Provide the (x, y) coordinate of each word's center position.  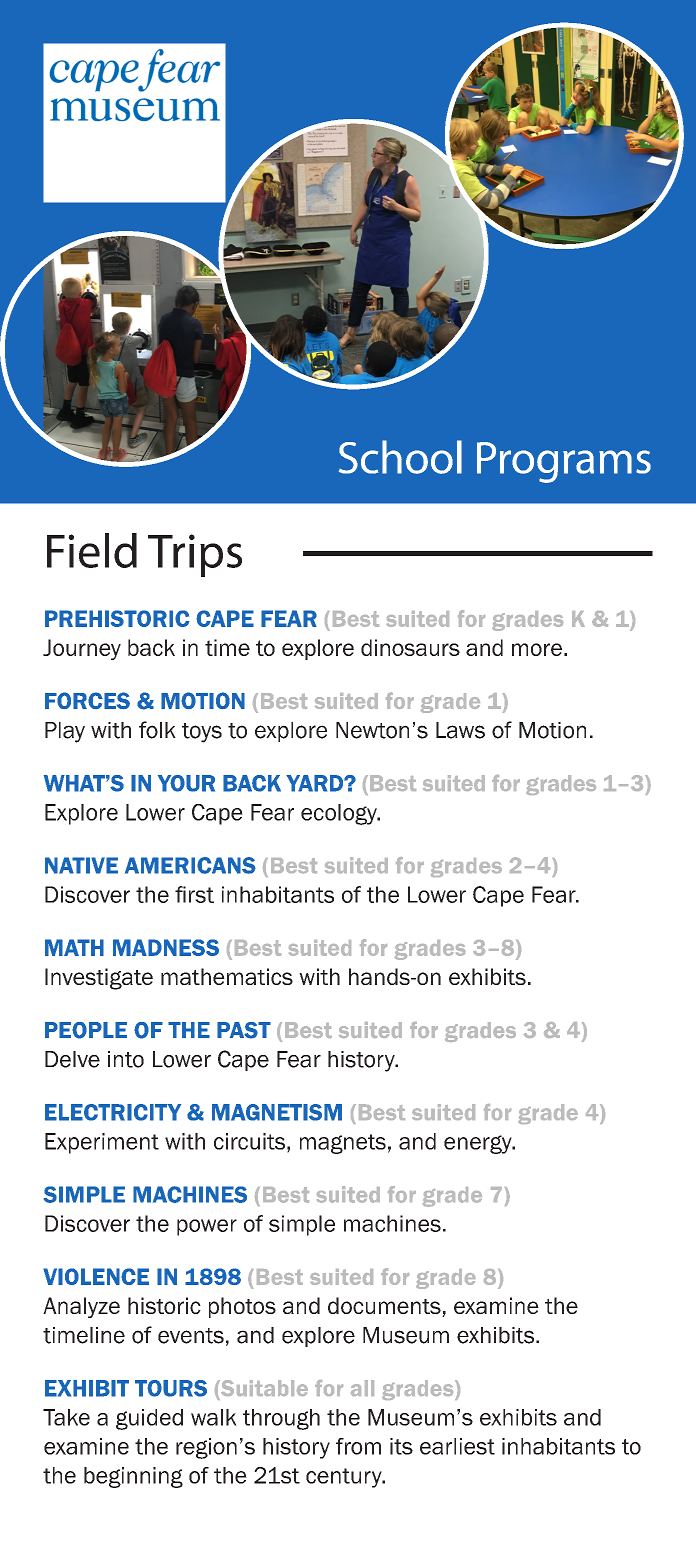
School (400, 457)
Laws (460, 730)
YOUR (186, 783)
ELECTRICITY (113, 1112)
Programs (564, 462)
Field (92, 550)
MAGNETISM (277, 1112)
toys (202, 733)
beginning (133, 1477)
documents (385, 1307)
